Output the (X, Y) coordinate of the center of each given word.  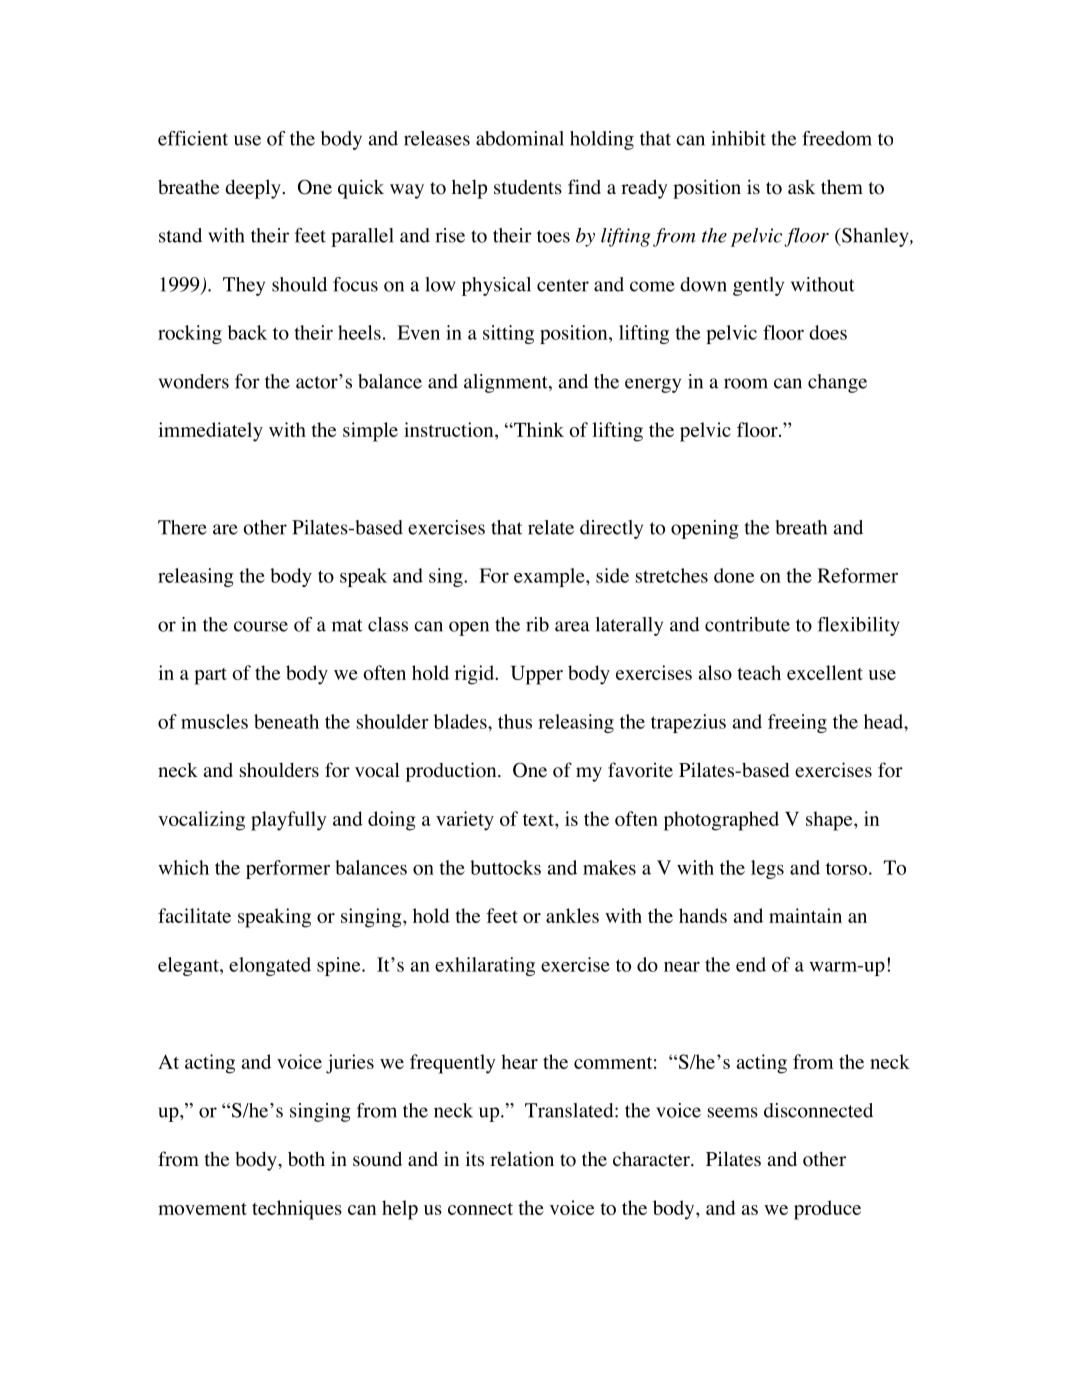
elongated (270, 966)
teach (759, 672)
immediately (210, 432)
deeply (254, 189)
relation (522, 1159)
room (746, 383)
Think (538, 429)
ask (801, 187)
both (306, 1159)
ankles (572, 915)
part (210, 676)
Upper (537, 675)
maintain (805, 915)
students (528, 187)
